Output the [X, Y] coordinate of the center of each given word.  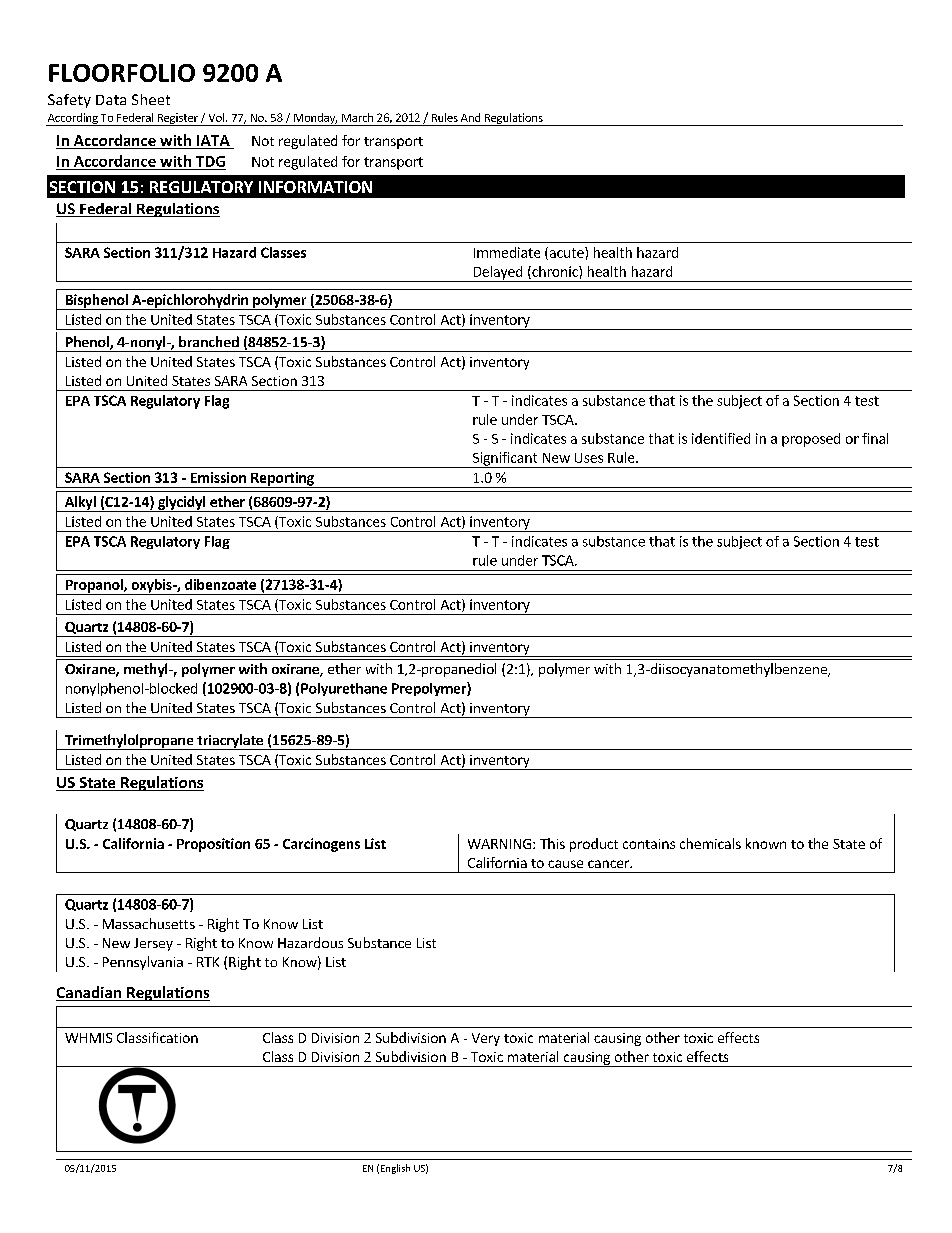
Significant [505, 460]
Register [177, 119]
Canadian [90, 993]
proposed [811, 440]
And [470, 117]
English [395, 1169]
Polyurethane [344, 689]
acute [566, 253]
